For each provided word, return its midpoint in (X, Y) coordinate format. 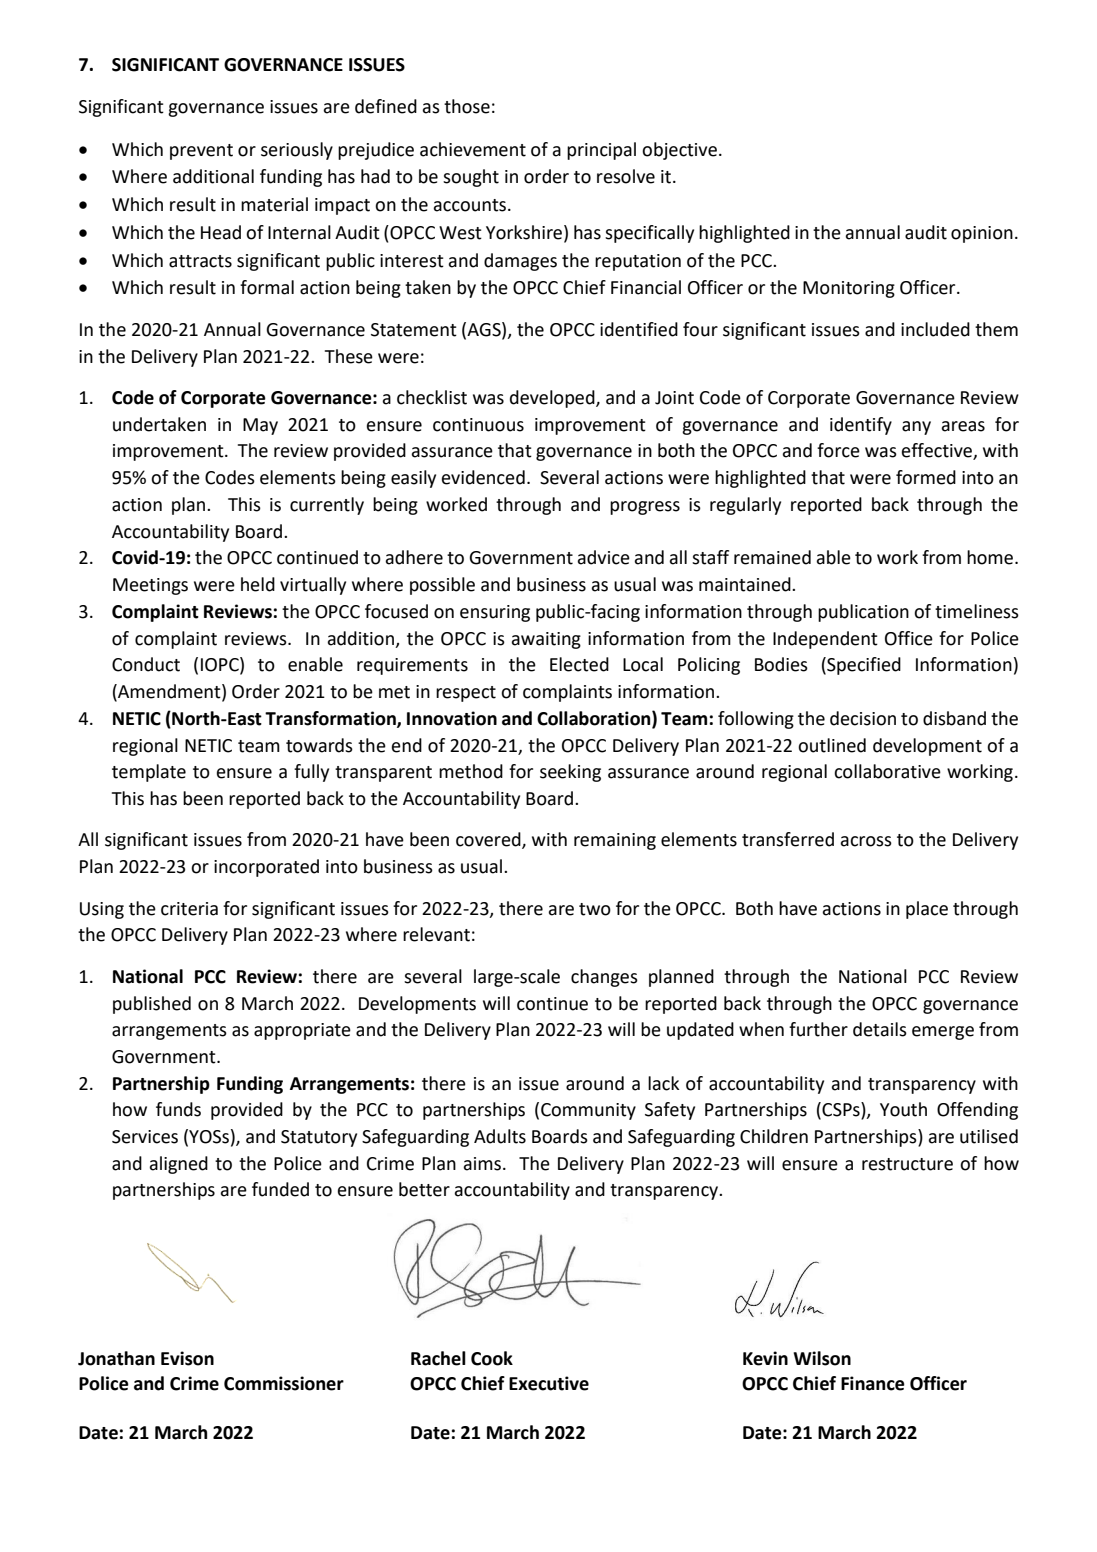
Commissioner (284, 1383)
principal (601, 151)
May (260, 426)
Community (588, 1111)
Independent (825, 640)
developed (553, 399)
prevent (201, 152)
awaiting (546, 640)
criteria (189, 909)
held (258, 584)
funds (178, 1109)
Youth (903, 1109)
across (866, 841)
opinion (982, 234)
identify (861, 426)
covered (489, 840)
